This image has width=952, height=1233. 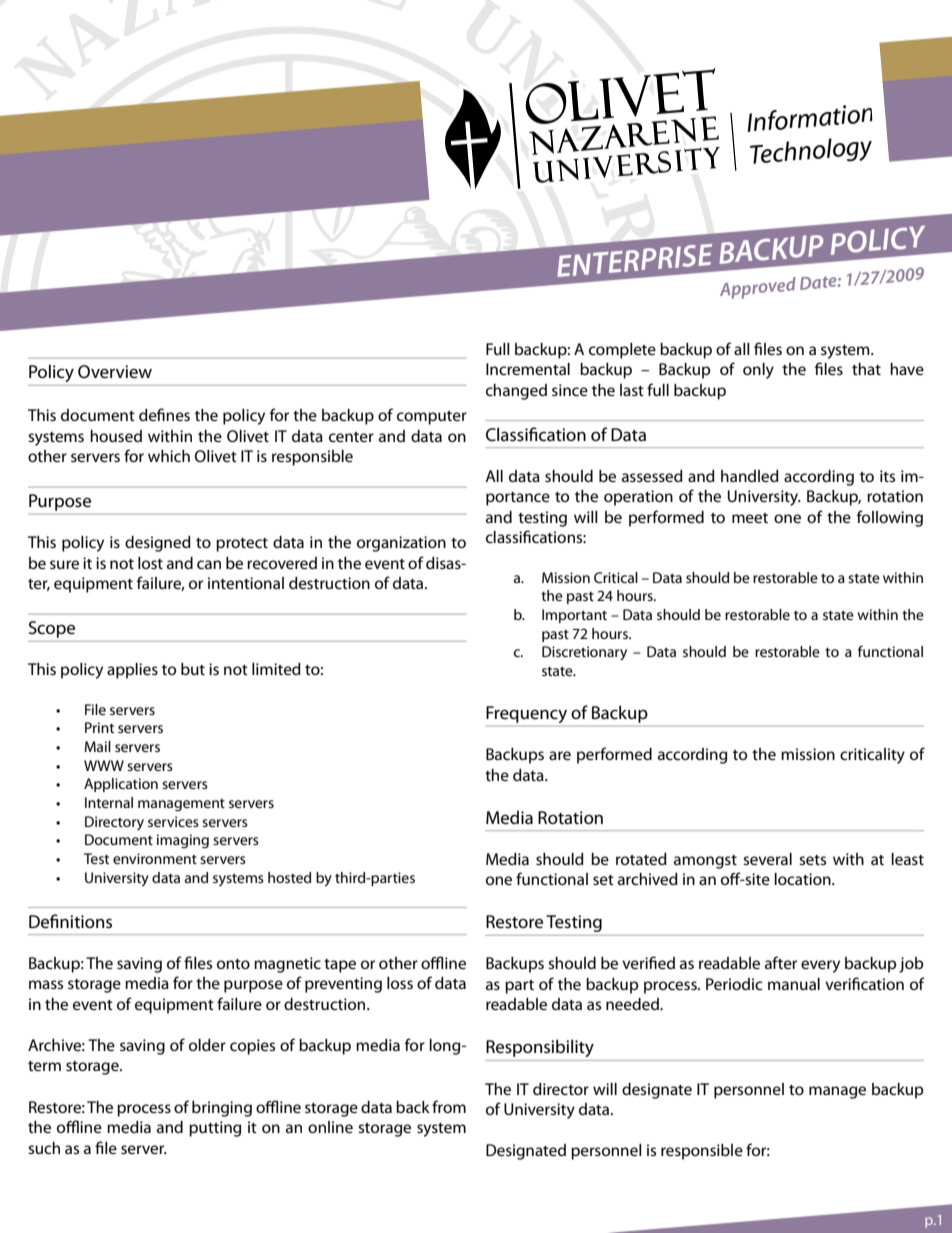 What do you see at coordinates (641, 859) in the image?
I see `rotated` at bounding box center [641, 859].
